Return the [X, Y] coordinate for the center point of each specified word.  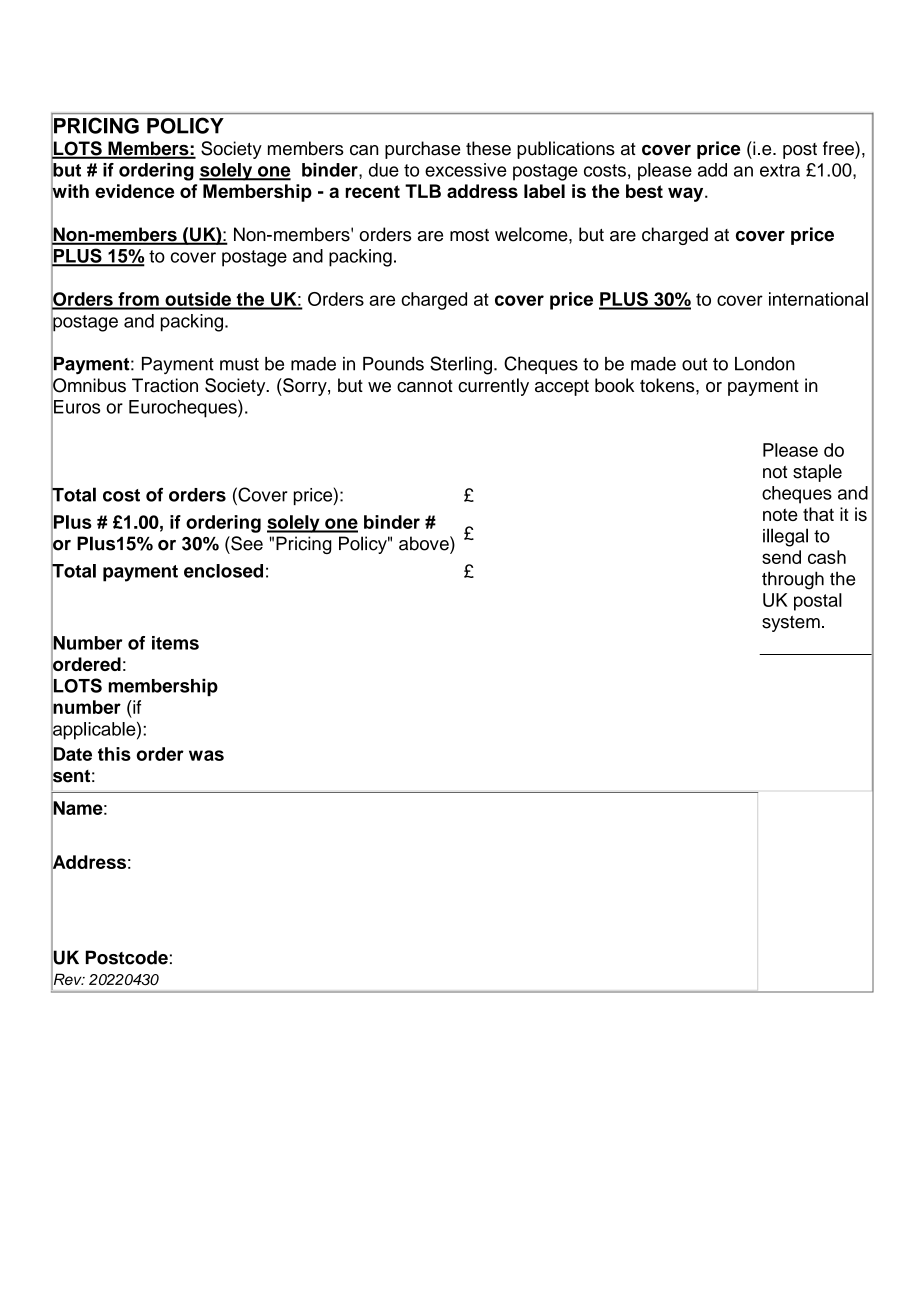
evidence [134, 191]
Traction [165, 385]
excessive [466, 170]
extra [780, 170]
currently [493, 387]
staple [817, 473]
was [206, 755]
